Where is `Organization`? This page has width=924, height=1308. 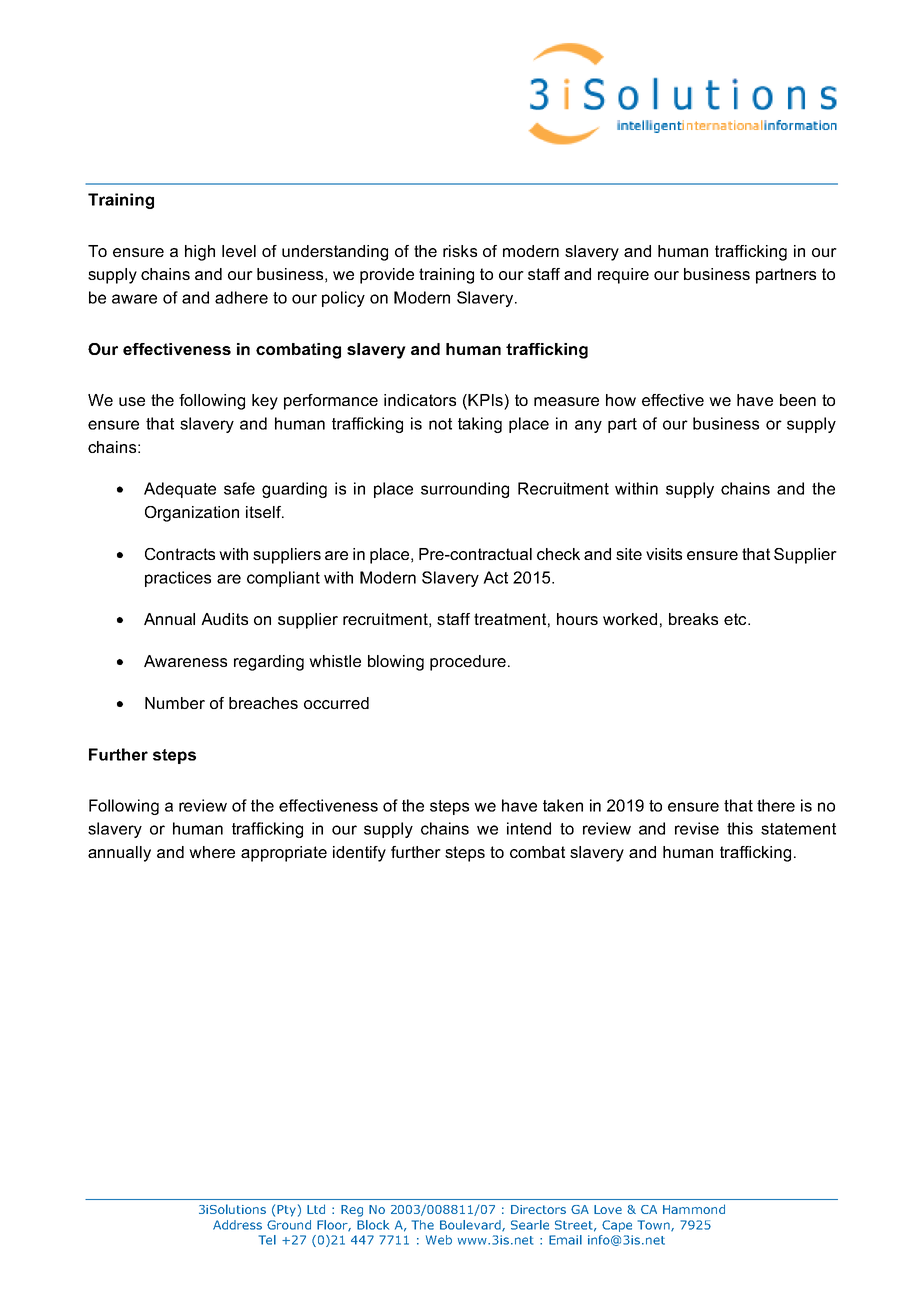 Organization is located at coordinates (192, 514).
